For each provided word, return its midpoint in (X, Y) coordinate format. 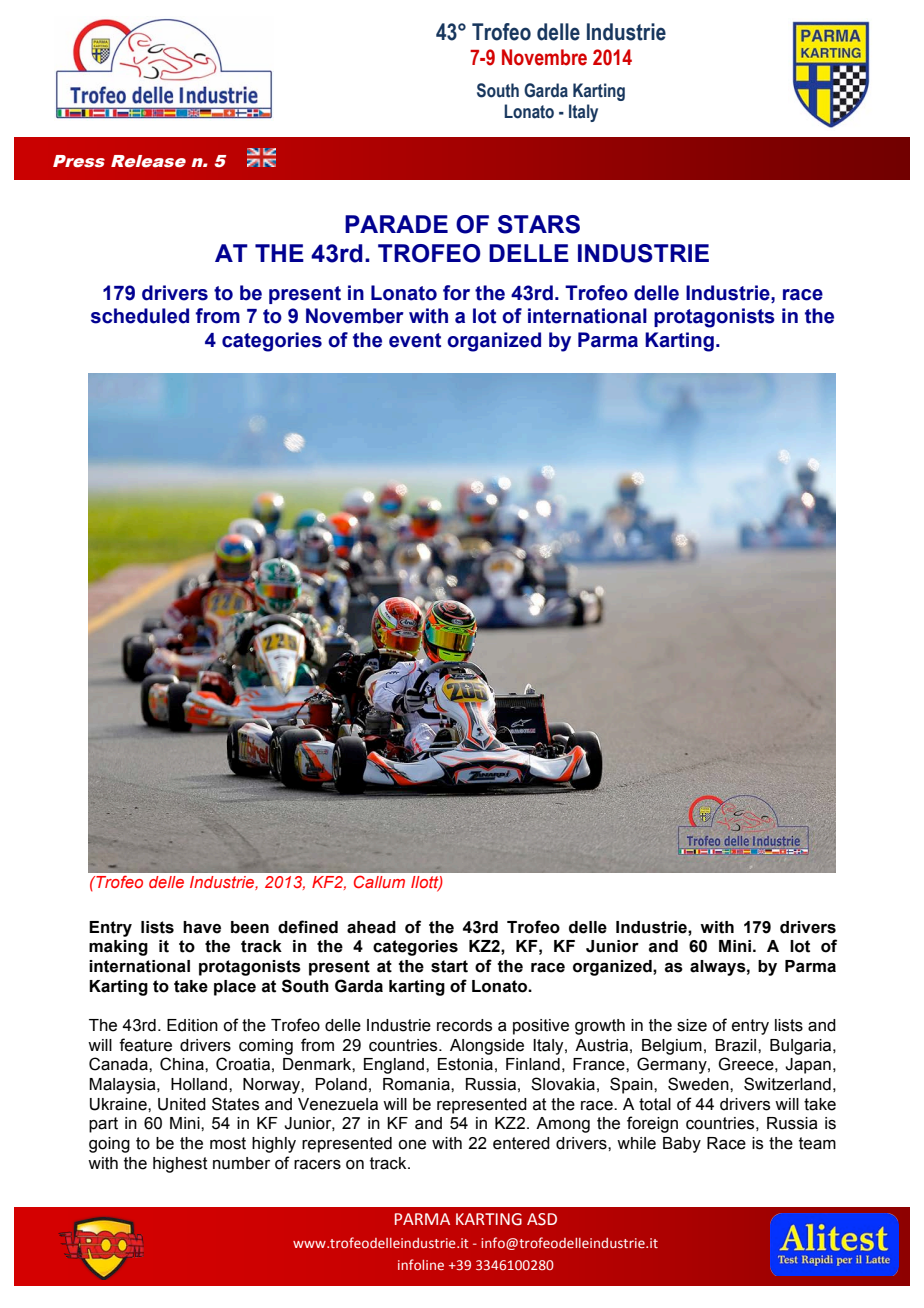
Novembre (544, 57)
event (415, 340)
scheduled (140, 316)
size (692, 1025)
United (182, 1104)
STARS (539, 224)
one (412, 1145)
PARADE (396, 224)
